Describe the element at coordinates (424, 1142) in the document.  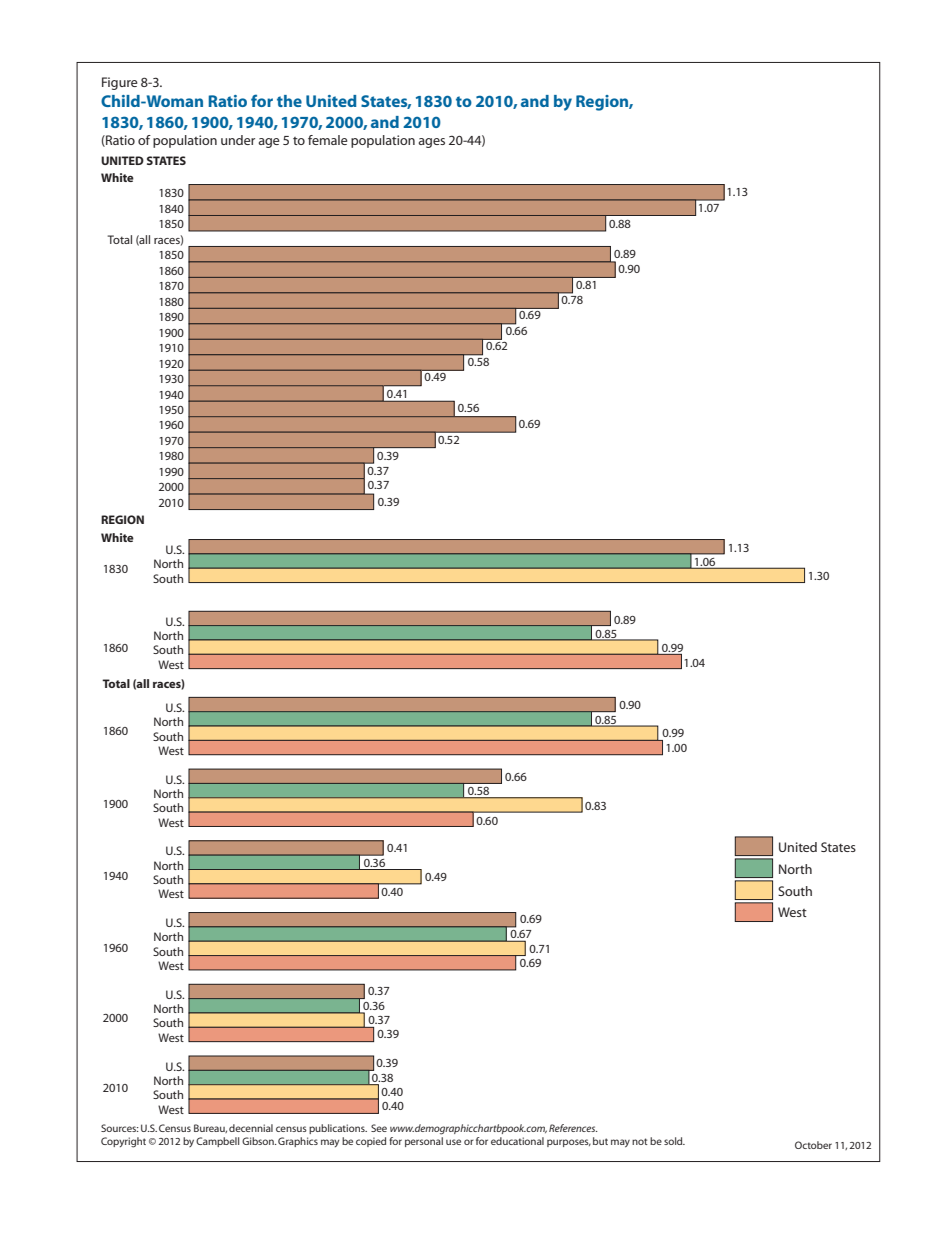
I see `personal` at that location.
